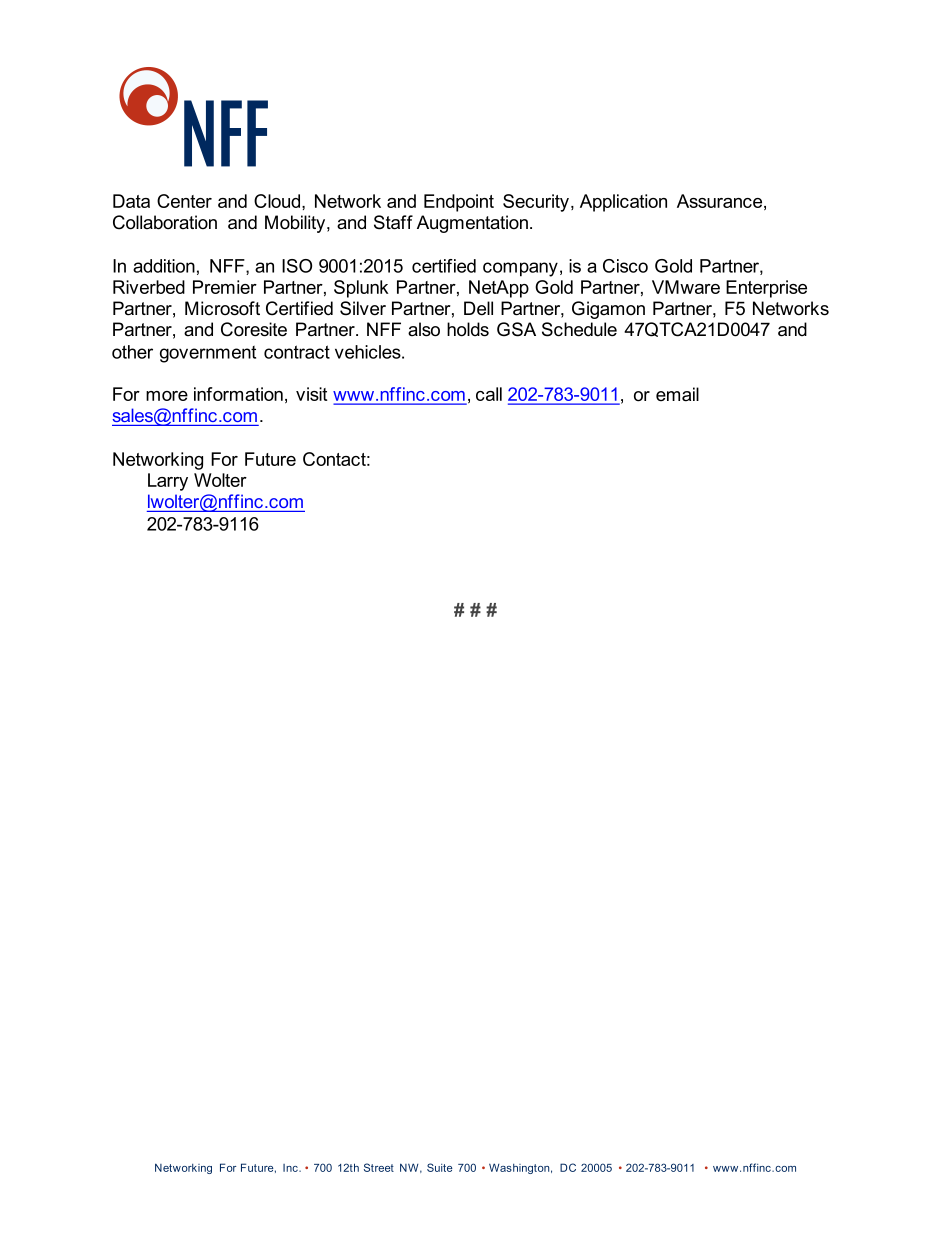 The height and width of the screenshot is (1233, 952). What do you see at coordinates (677, 394) in the screenshot?
I see `email` at bounding box center [677, 394].
